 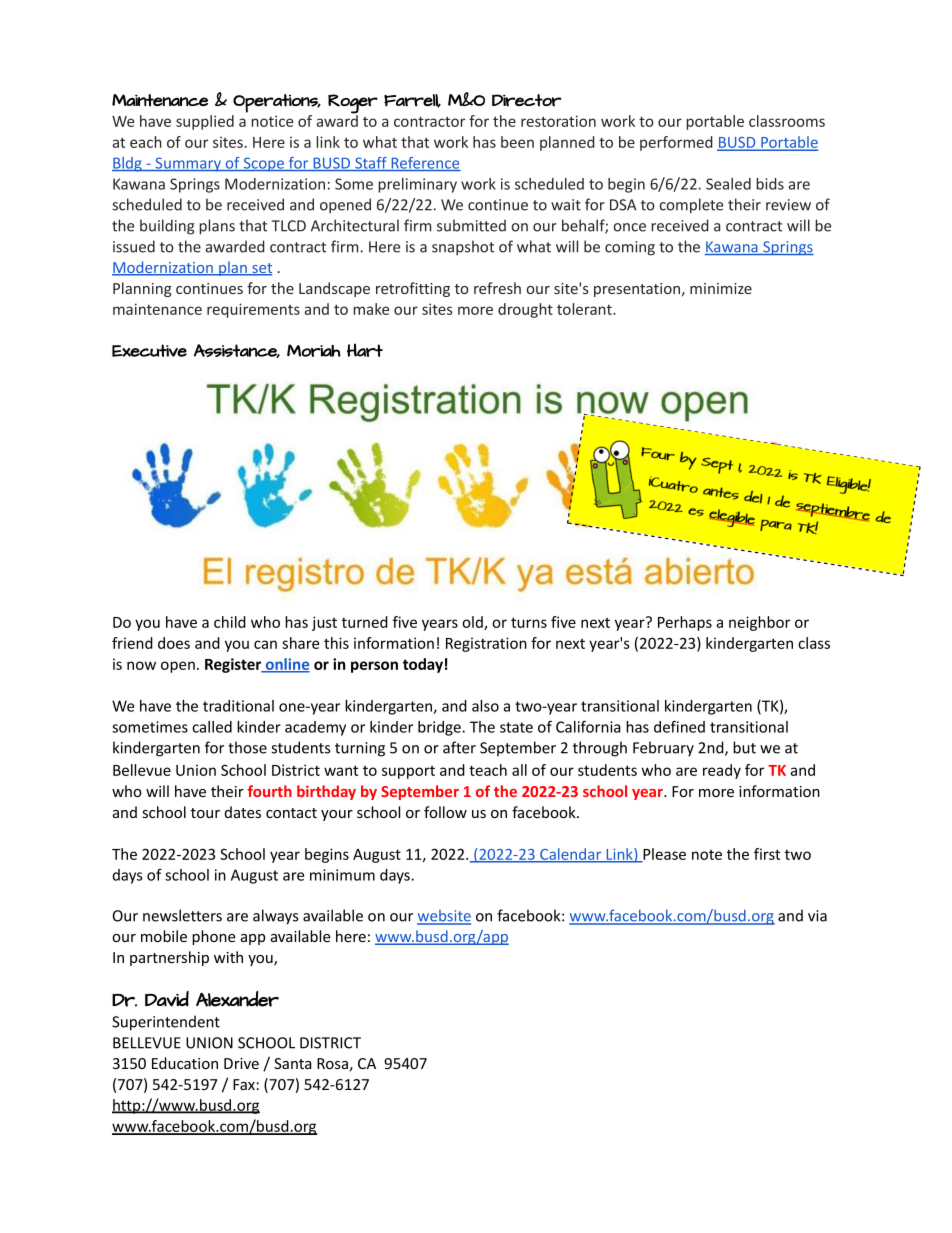 I want to click on Education, so click(x=185, y=1063).
